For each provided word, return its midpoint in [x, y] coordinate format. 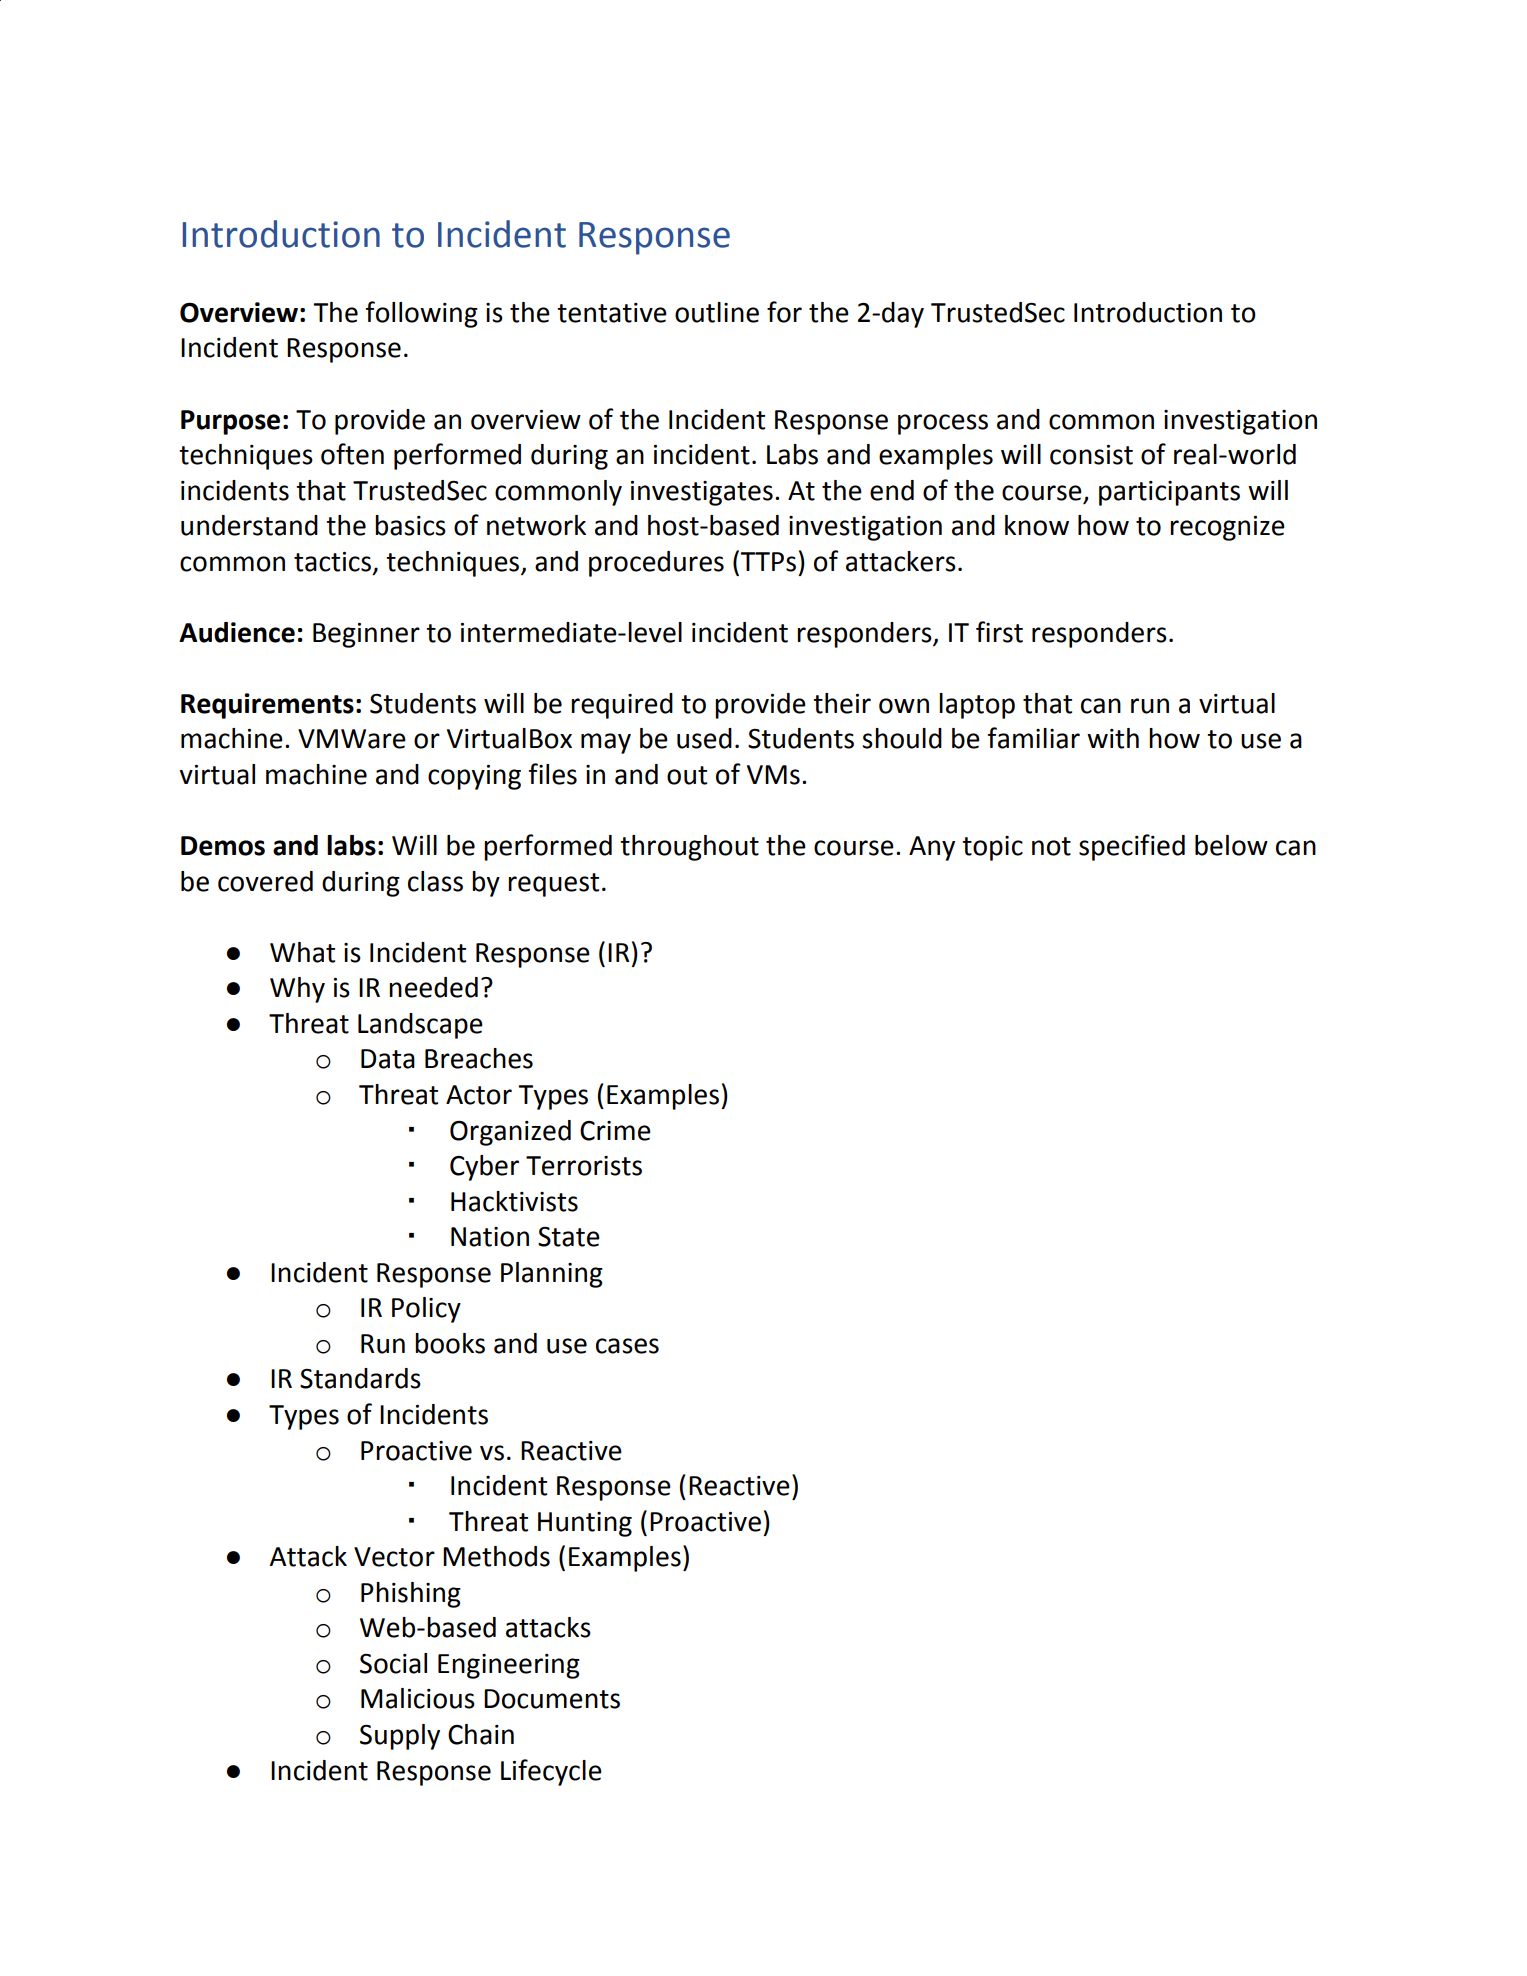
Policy [426, 1310]
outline [717, 312]
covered [265, 881]
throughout [689, 848]
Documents [552, 1699]
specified [1132, 847]
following [422, 314]
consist [1091, 455]
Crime [615, 1131]
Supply [400, 1737]
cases [627, 1346]
